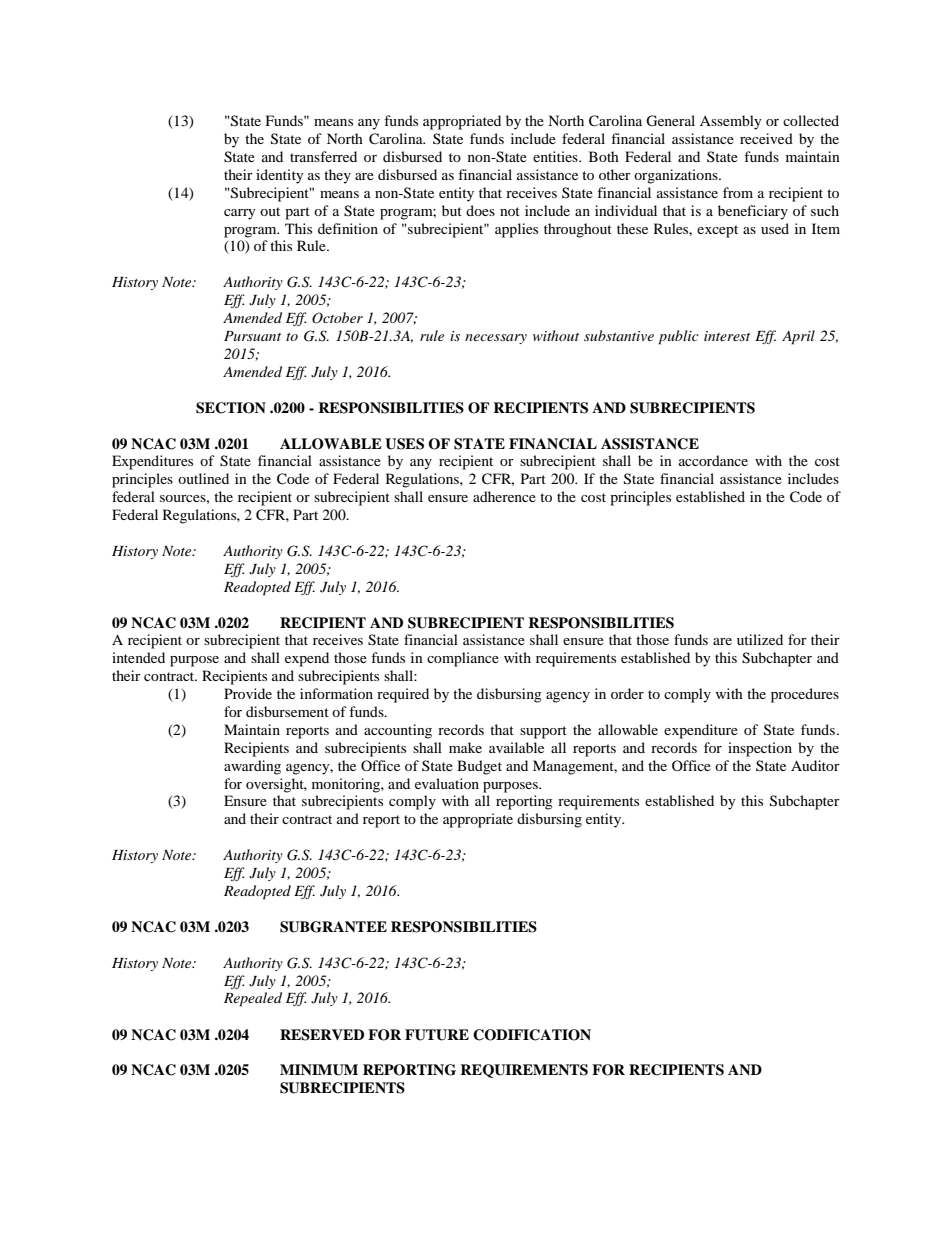 The image size is (952, 1233). What do you see at coordinates (253, 999) in the page?
I see `Repealed` at bounding box center [253, 999].
